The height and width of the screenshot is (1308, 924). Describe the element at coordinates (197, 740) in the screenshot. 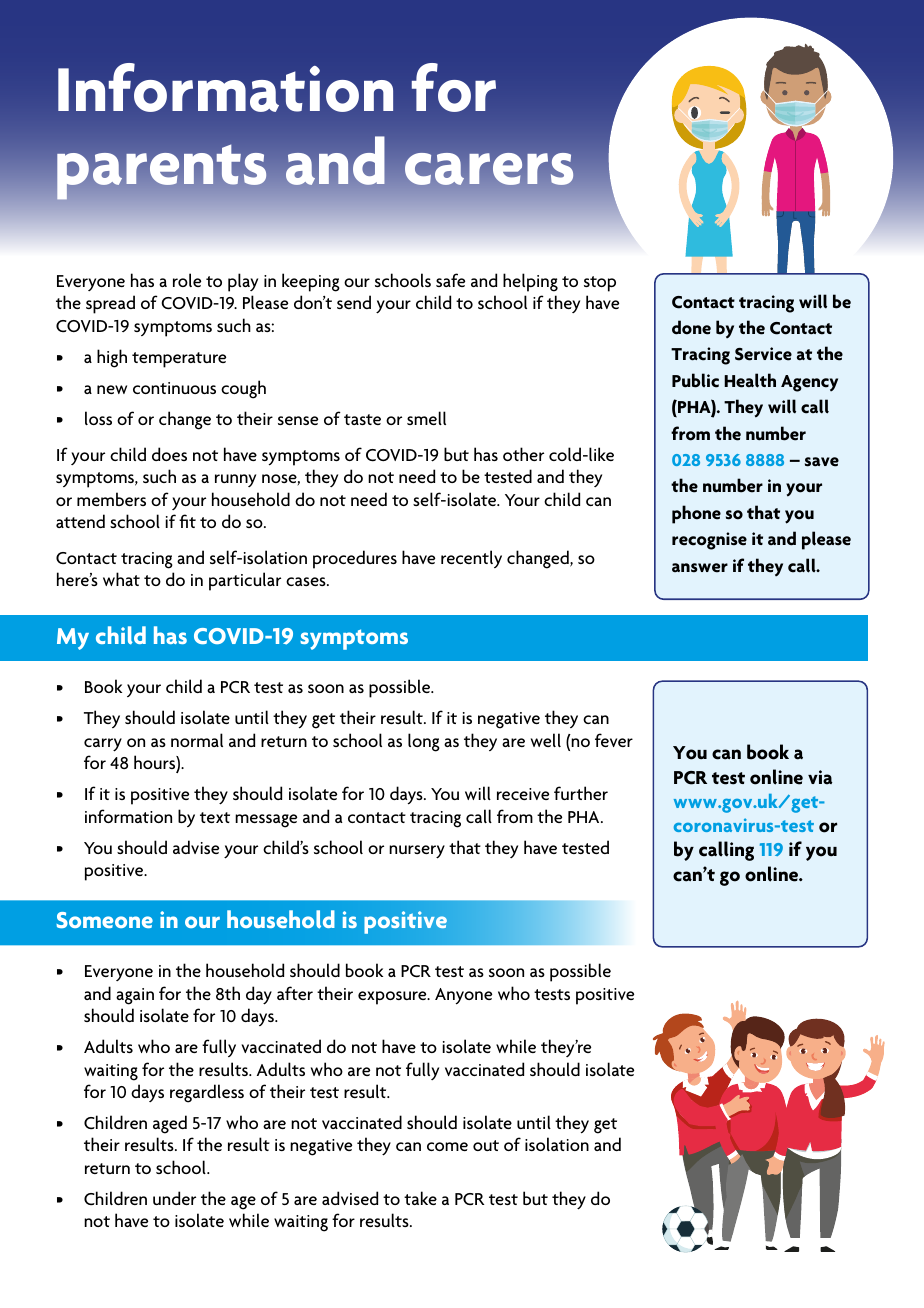

I see `normal` at that location.
